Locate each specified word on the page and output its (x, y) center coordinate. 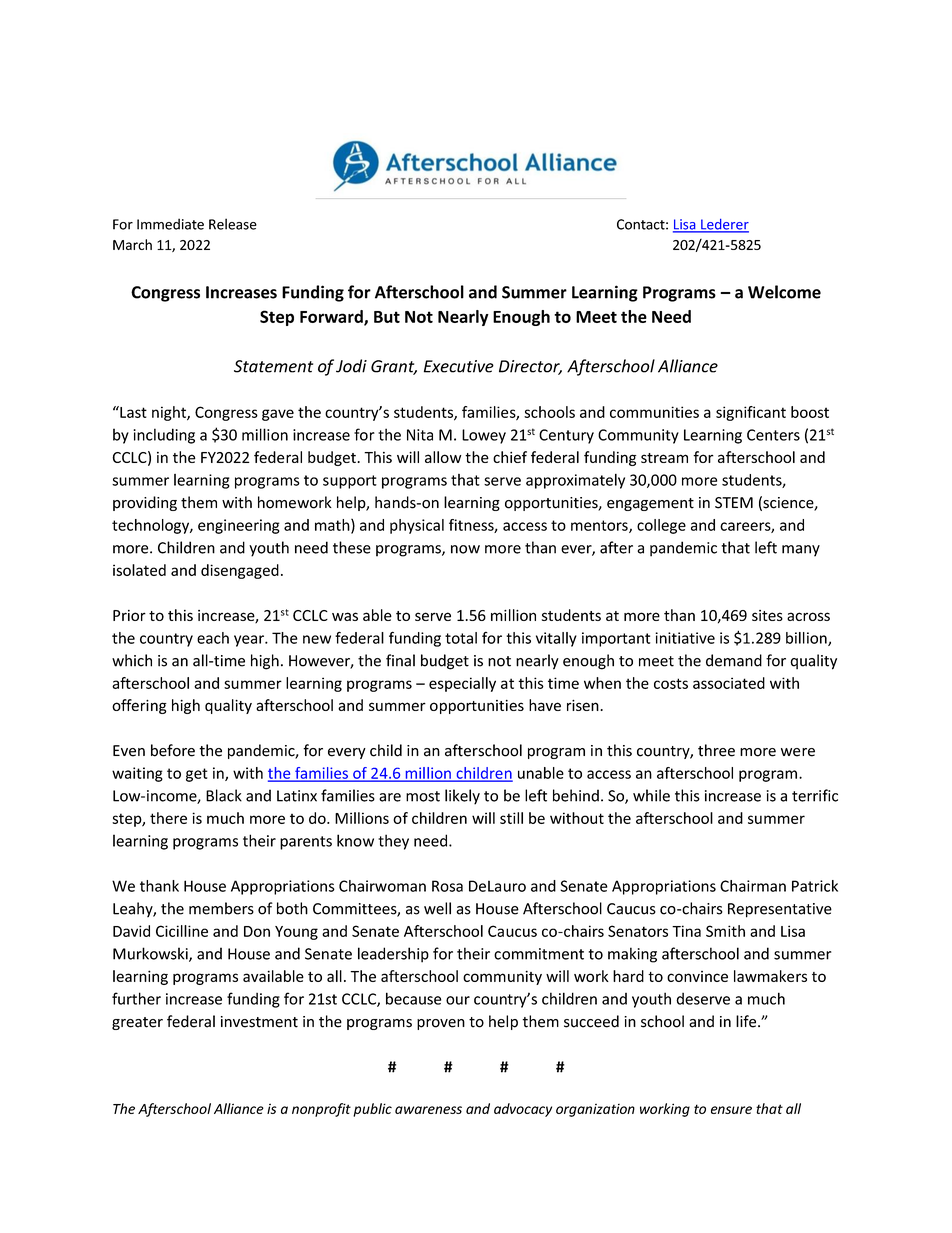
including (164, 436)
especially (462, 684)
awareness (428, 1110)
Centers (773, 435)
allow (443, 457)
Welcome (784, 292)
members (221, 908)
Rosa (447, 886)
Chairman (753, 886)
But (387, 317)
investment (259, 1022)
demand (734, 660)
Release (233, 224)
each (213, 638)
